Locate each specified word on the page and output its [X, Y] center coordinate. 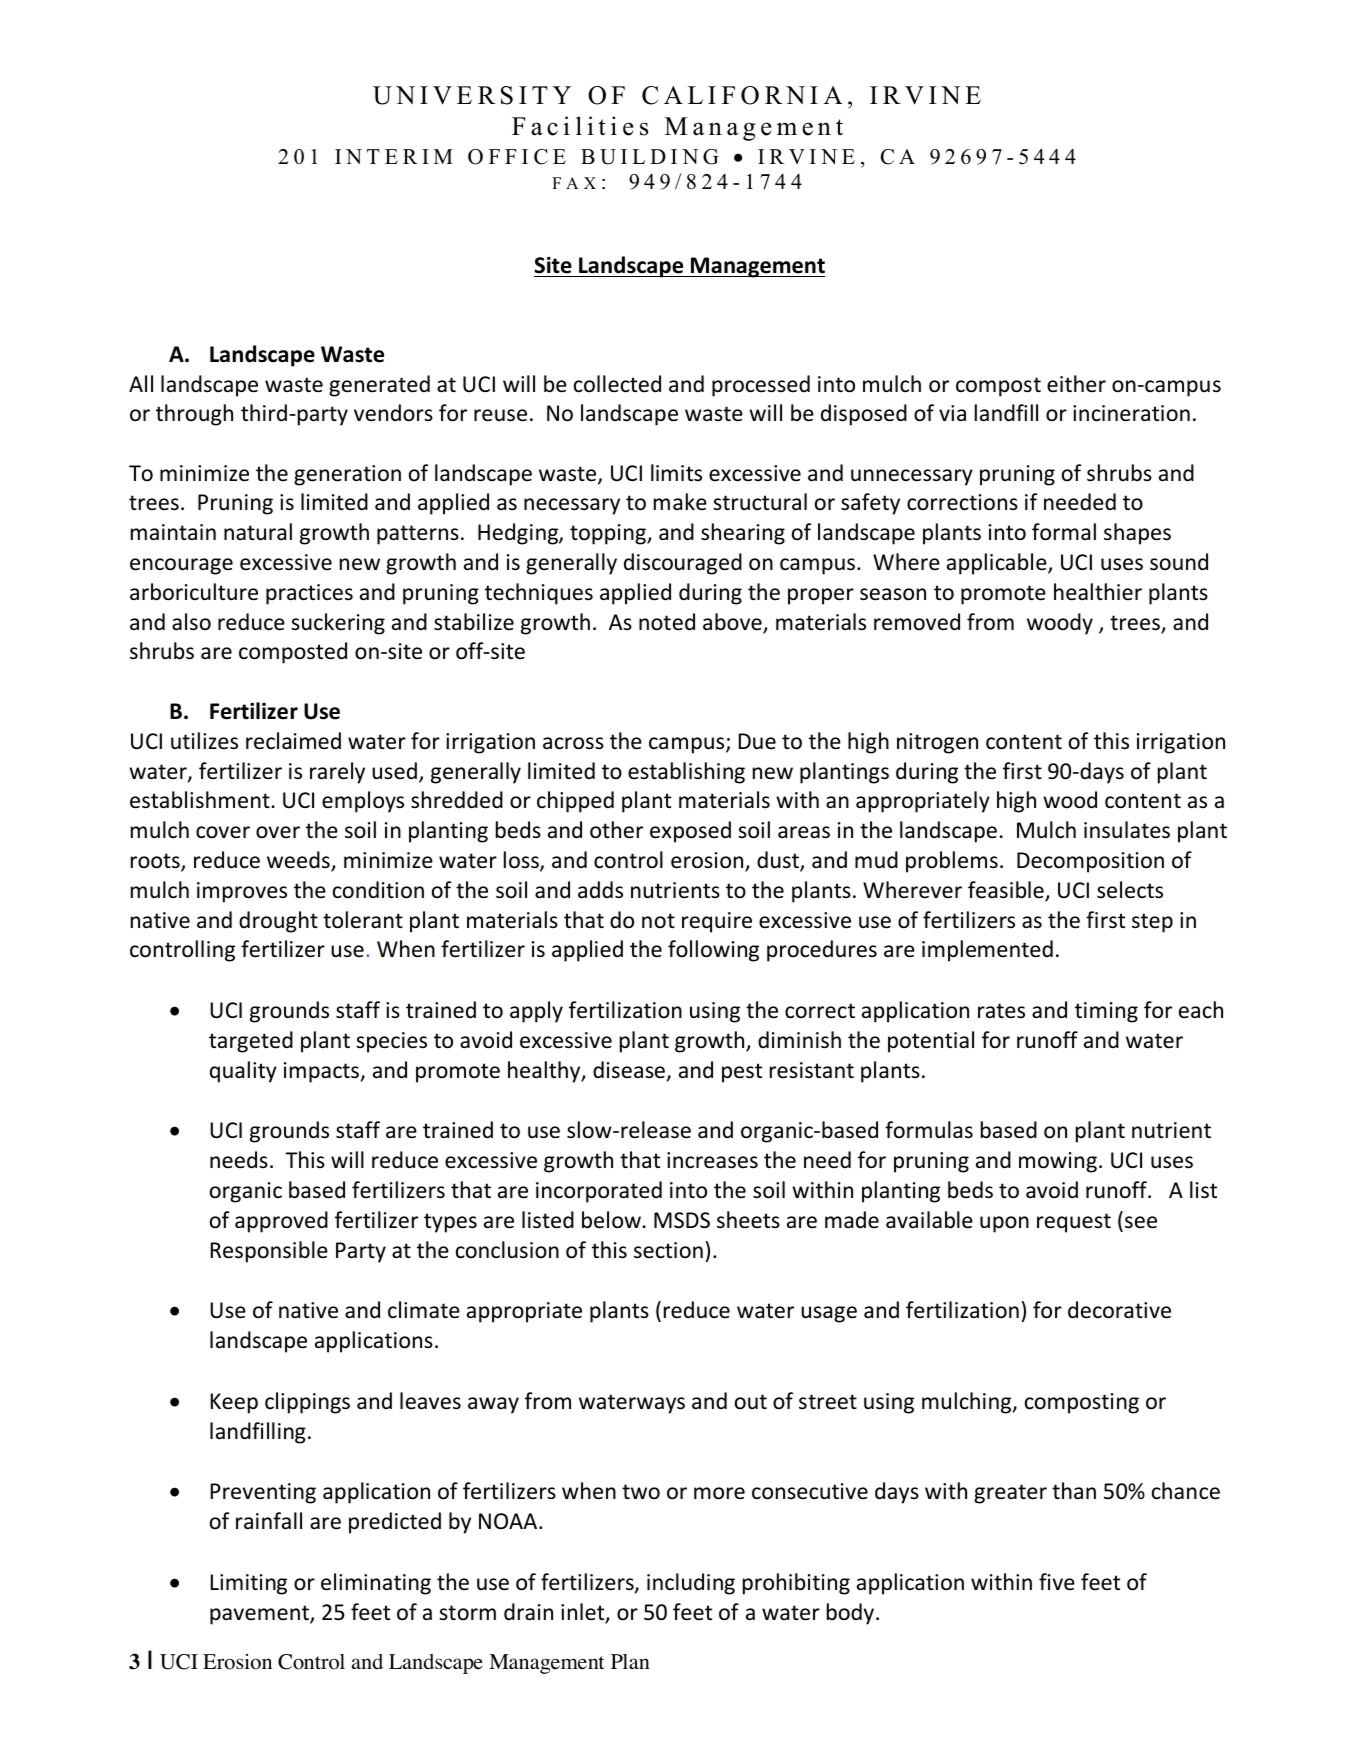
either [1076, 384]
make [680, 502]
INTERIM [394, 156]
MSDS [682, 1220]
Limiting [249, 1584]
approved [281, 1222]
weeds [299, 861]
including [691, 1584]
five [1057, 1582]
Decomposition [1090, 862]
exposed [690, 832]
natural [258, 532]
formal [1064, 532]
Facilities [580, 126]
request [1074, 1223]
